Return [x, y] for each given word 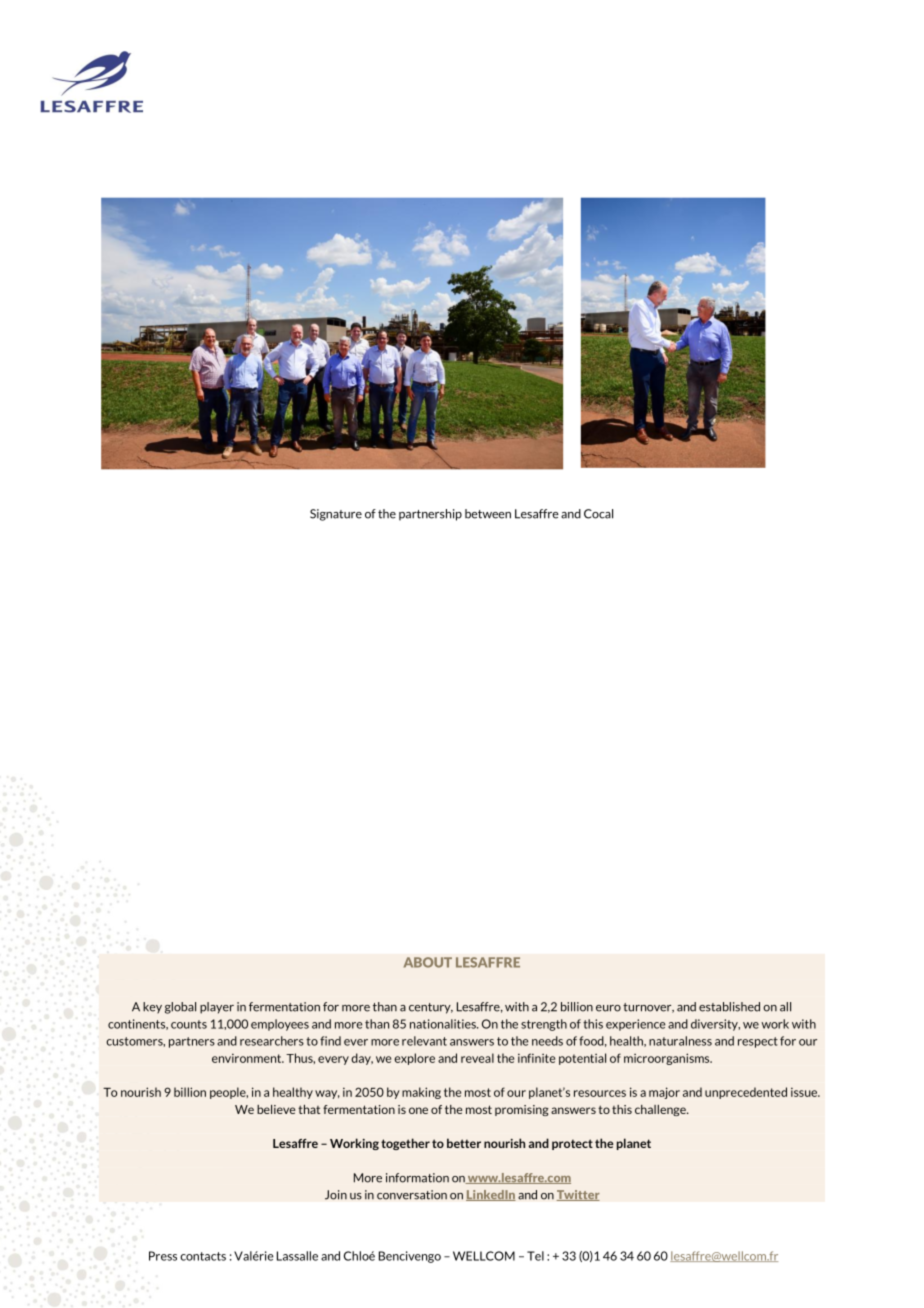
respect [758, 1042]
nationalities [444, 1024]
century [431, 1008]
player [217, 1008]
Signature [336, 515]
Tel [535, 1256]
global [180, 1008]
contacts [203, 1256]
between [488, 514]
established [729, 1007]
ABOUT [428, 962]
